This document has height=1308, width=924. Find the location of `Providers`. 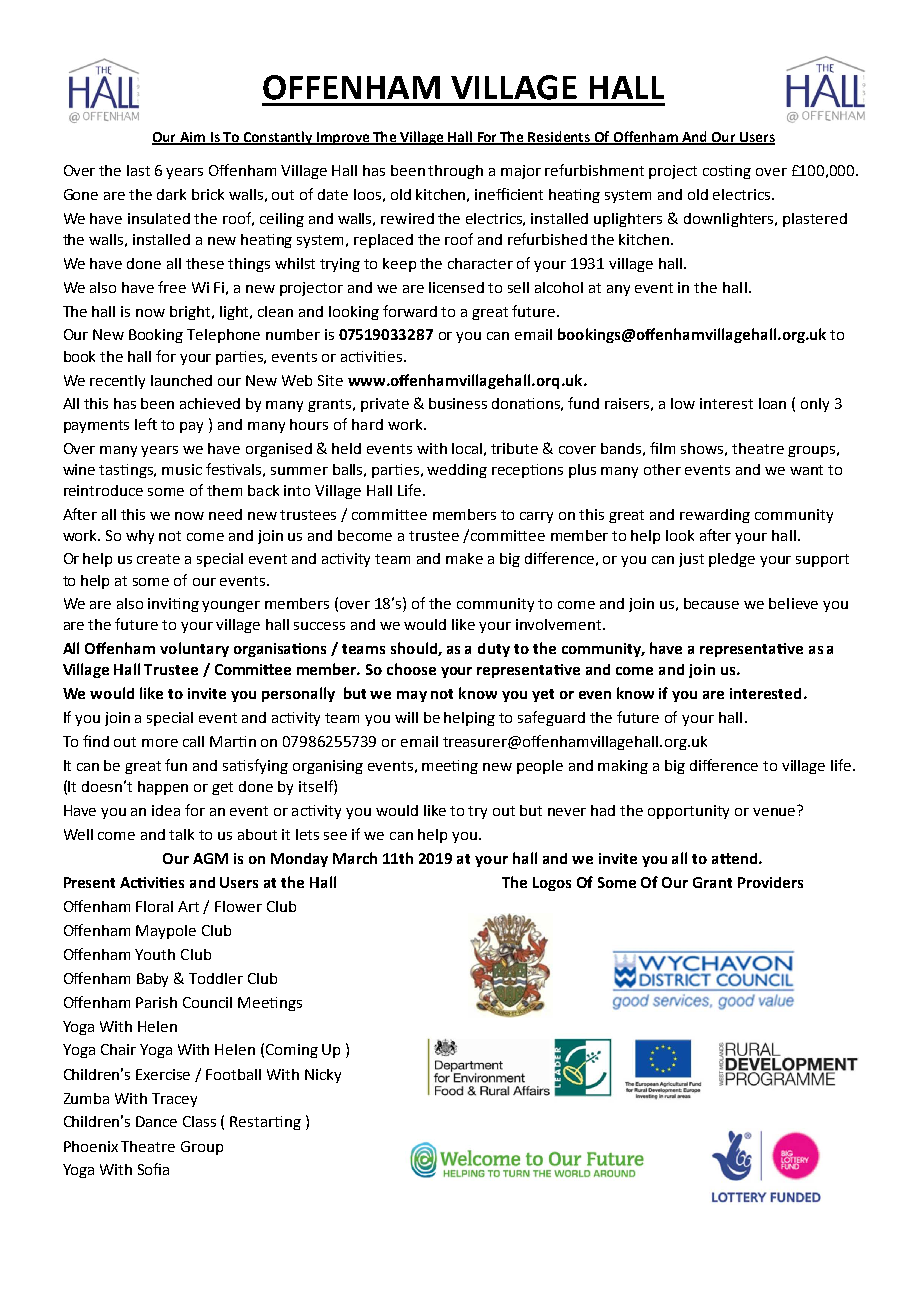

Providers is located at coordinates (770, 882).
